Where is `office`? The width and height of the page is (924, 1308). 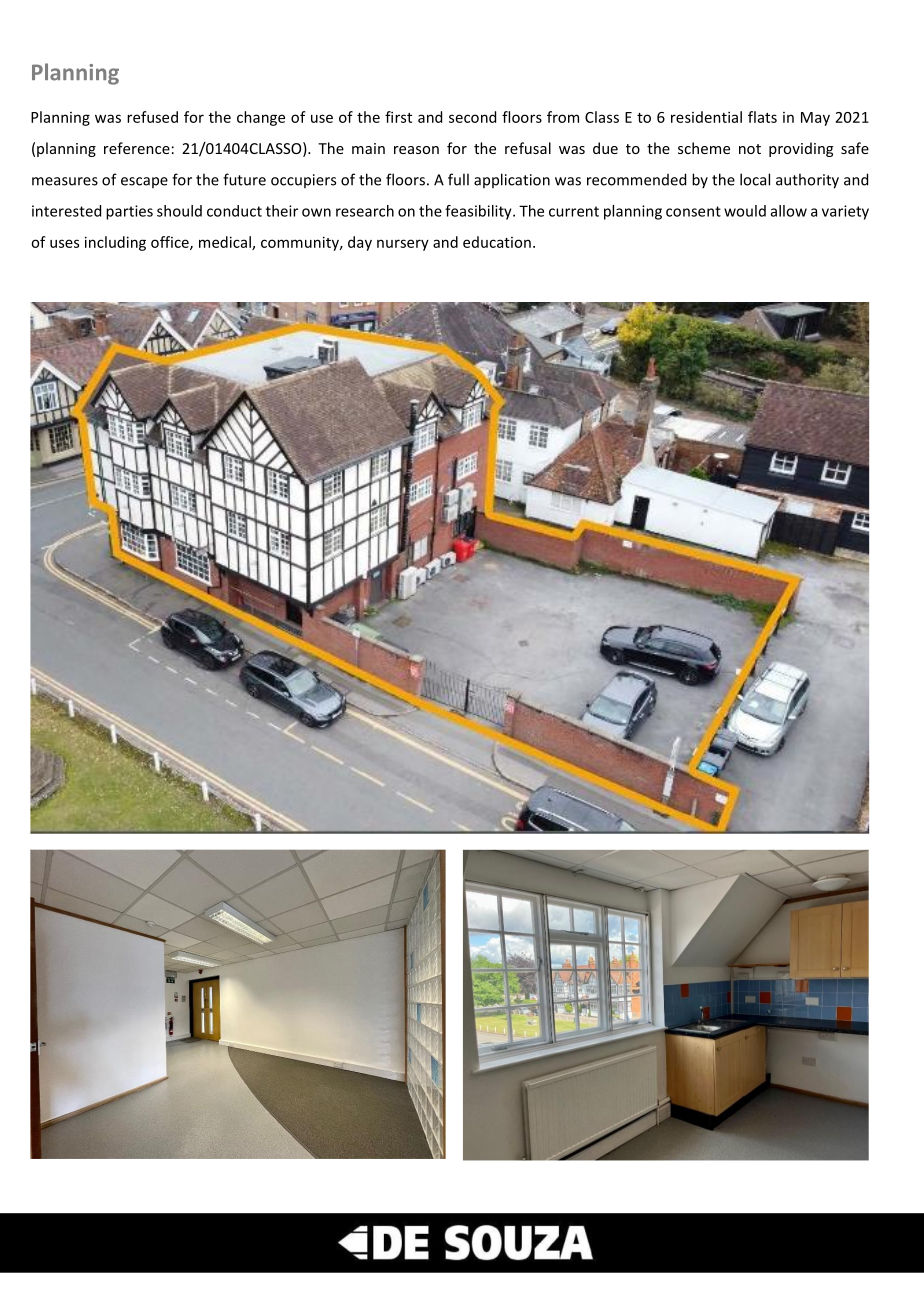 office is located at coordinates (171, 243).
